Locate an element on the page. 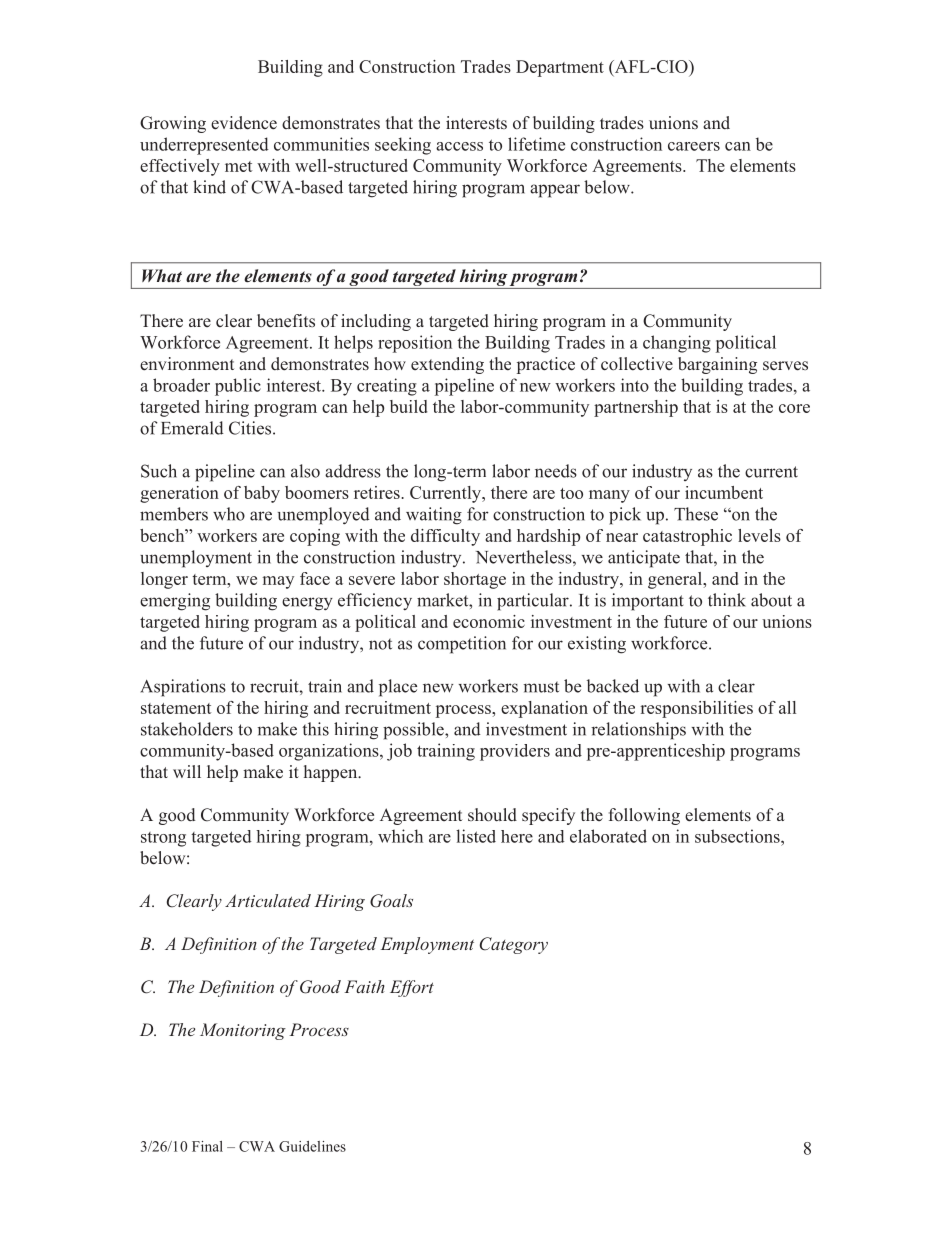 The height and width of the page is (1233, 952). careers is located at coordinates (694, 146).
